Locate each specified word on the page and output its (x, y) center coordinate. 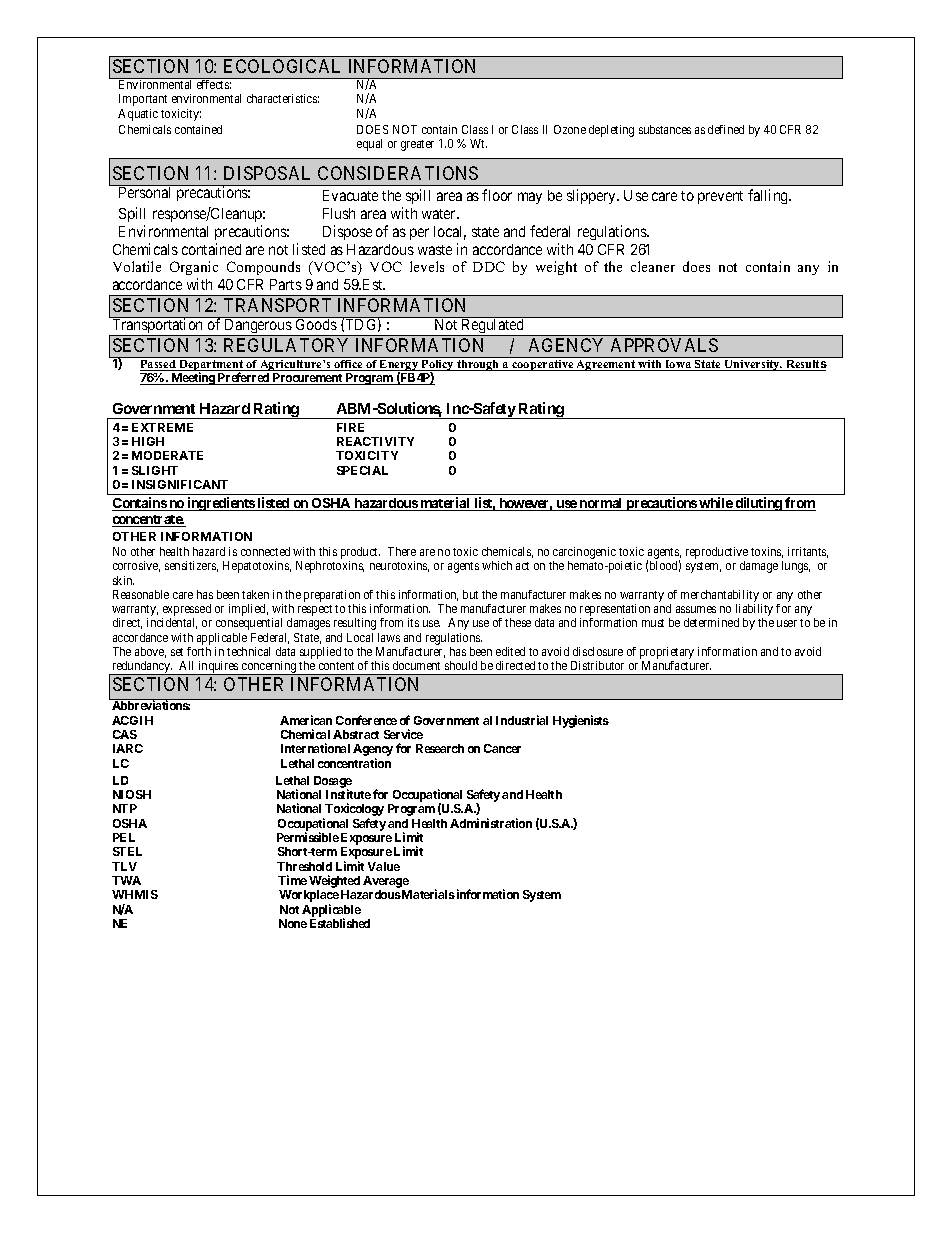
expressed (186, 611)
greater (417, 145)
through (478, 365)
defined (726, 129)
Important (143, 100)
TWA (126, 880)
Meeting (193, 378)
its (413, 622)
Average (386, 882)
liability (754, 611)
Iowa (678, 365)
